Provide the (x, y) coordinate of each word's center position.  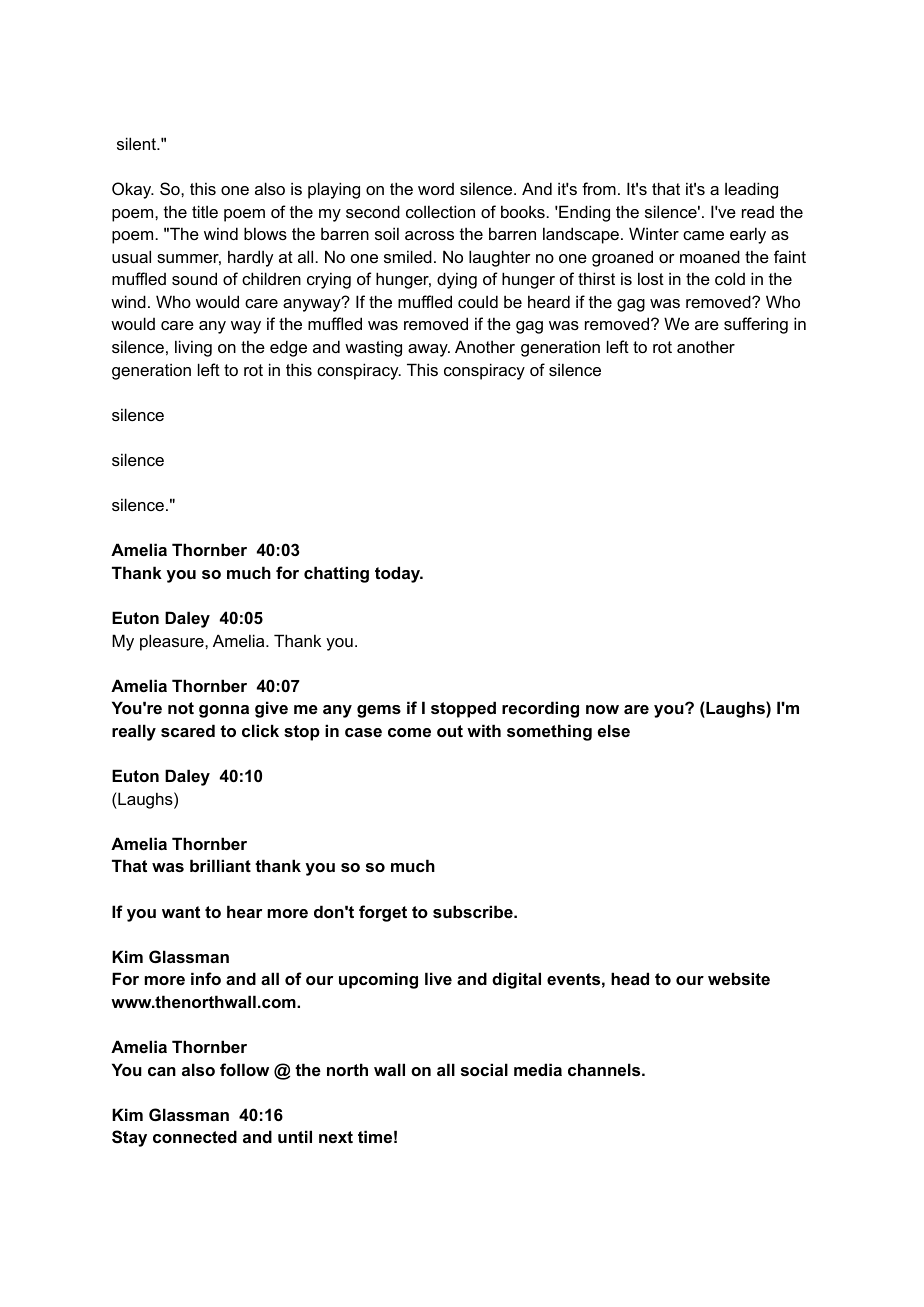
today (398, 574)
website (739, 978)
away (429, 350)
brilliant (220, 865)
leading (751, 190)
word (436, 189)
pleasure (173, 642)
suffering (756, 325)
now (602, 709)
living (193, 348)
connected (195, 1136)
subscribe (474, 911)
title (205, 211)
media (538, 1069)
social (484, 1069)
